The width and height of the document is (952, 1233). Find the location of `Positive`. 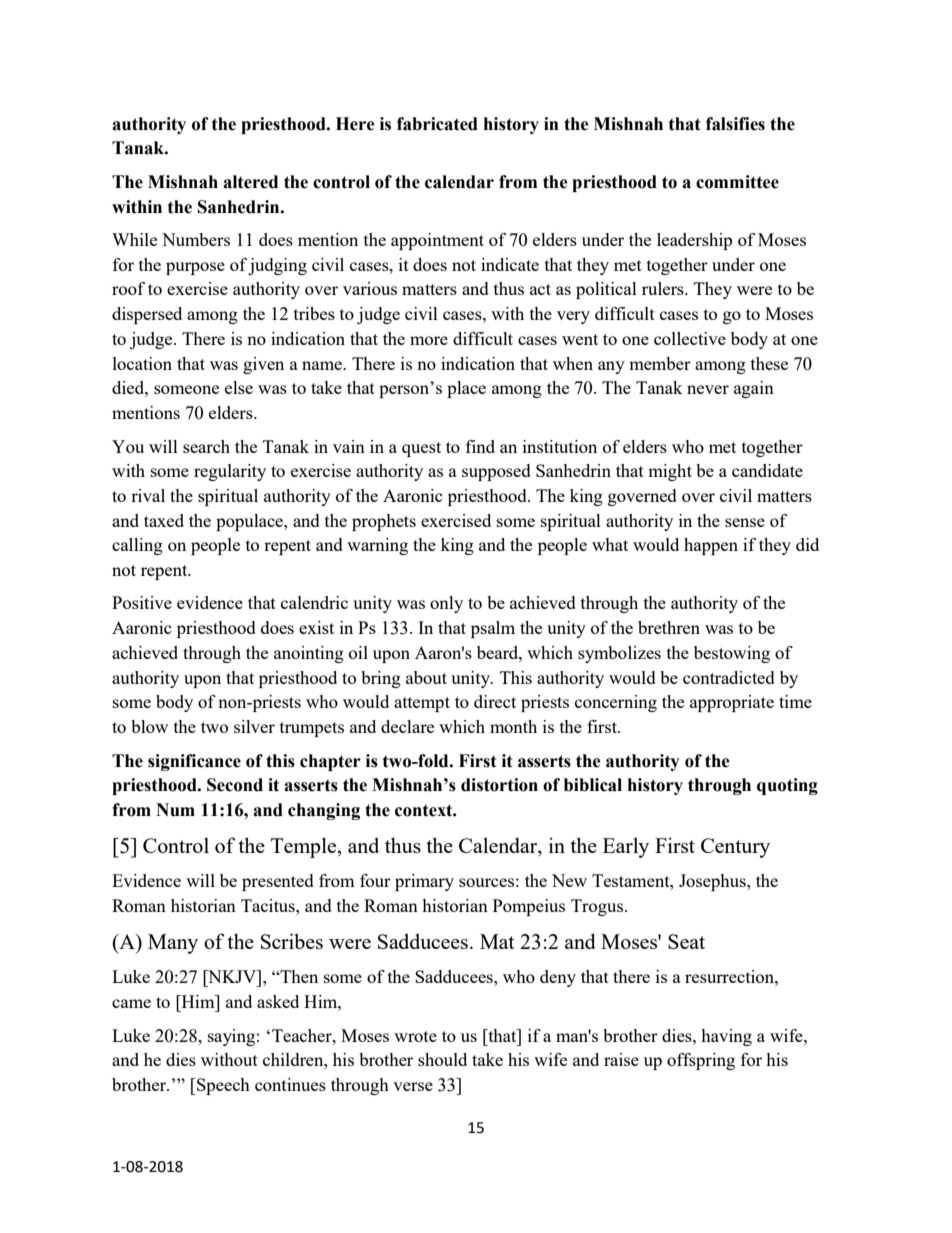

Positive is located at coordinates (142, 602).
